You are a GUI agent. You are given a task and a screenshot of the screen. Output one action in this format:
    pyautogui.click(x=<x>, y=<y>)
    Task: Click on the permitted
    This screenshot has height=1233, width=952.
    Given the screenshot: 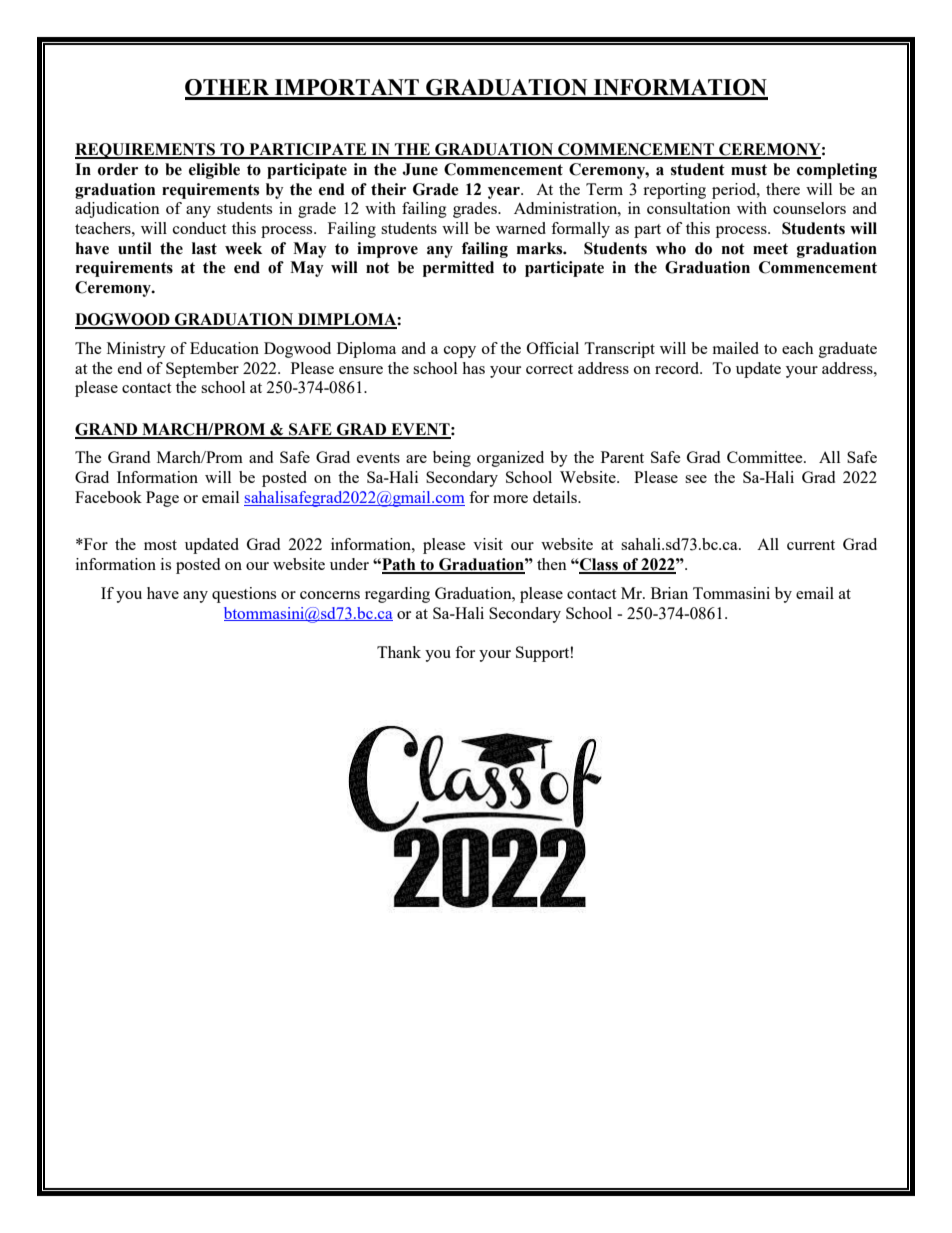 What is the action you would take?
    pyautogui.click(x=458, y=269)
